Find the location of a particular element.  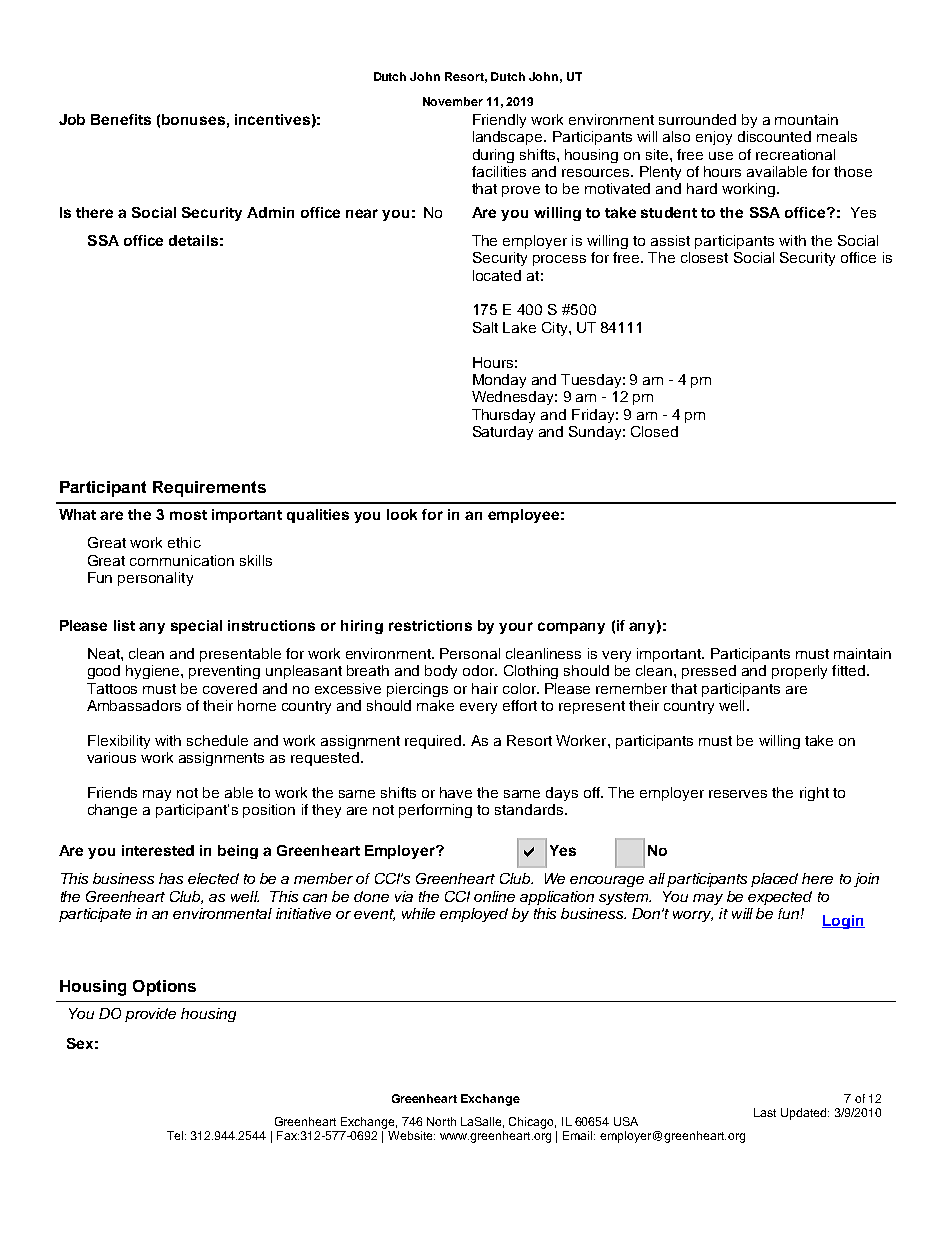

placed is located at coordinates (774, 880).
